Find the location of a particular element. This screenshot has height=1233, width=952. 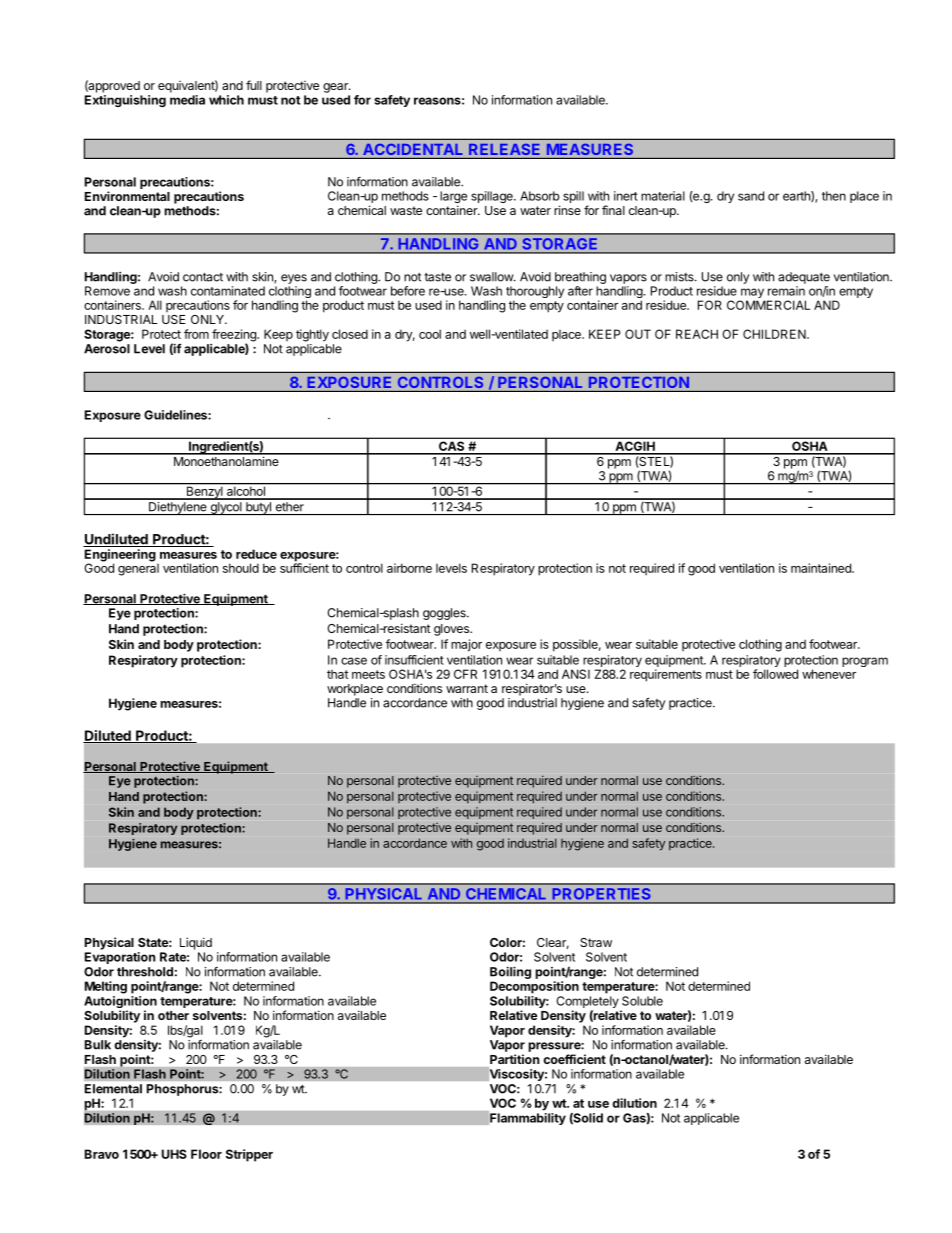

followed is located at coordinates (775, 674).
